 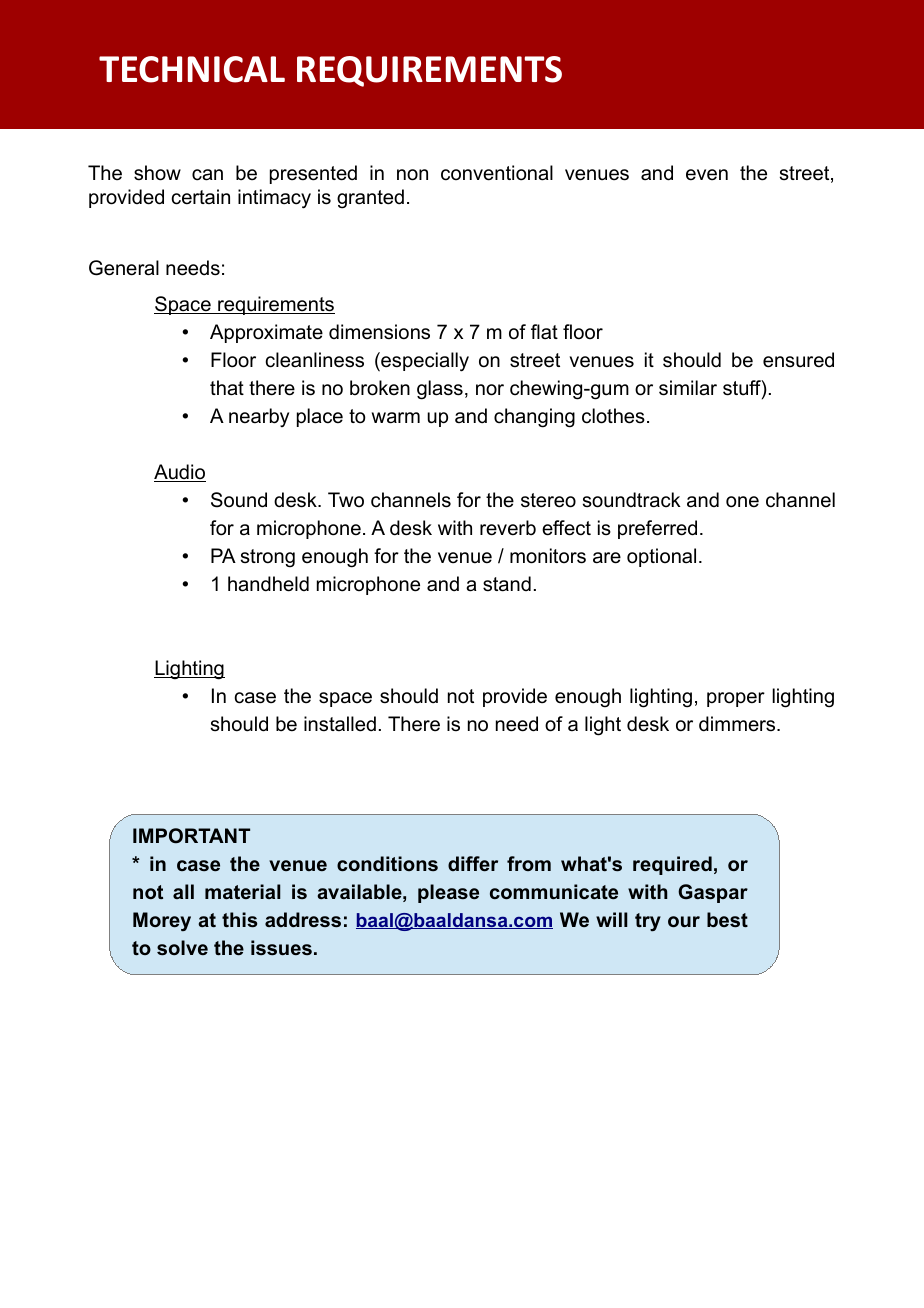 I want to click on Approximate, so click(x=266, y=333).
